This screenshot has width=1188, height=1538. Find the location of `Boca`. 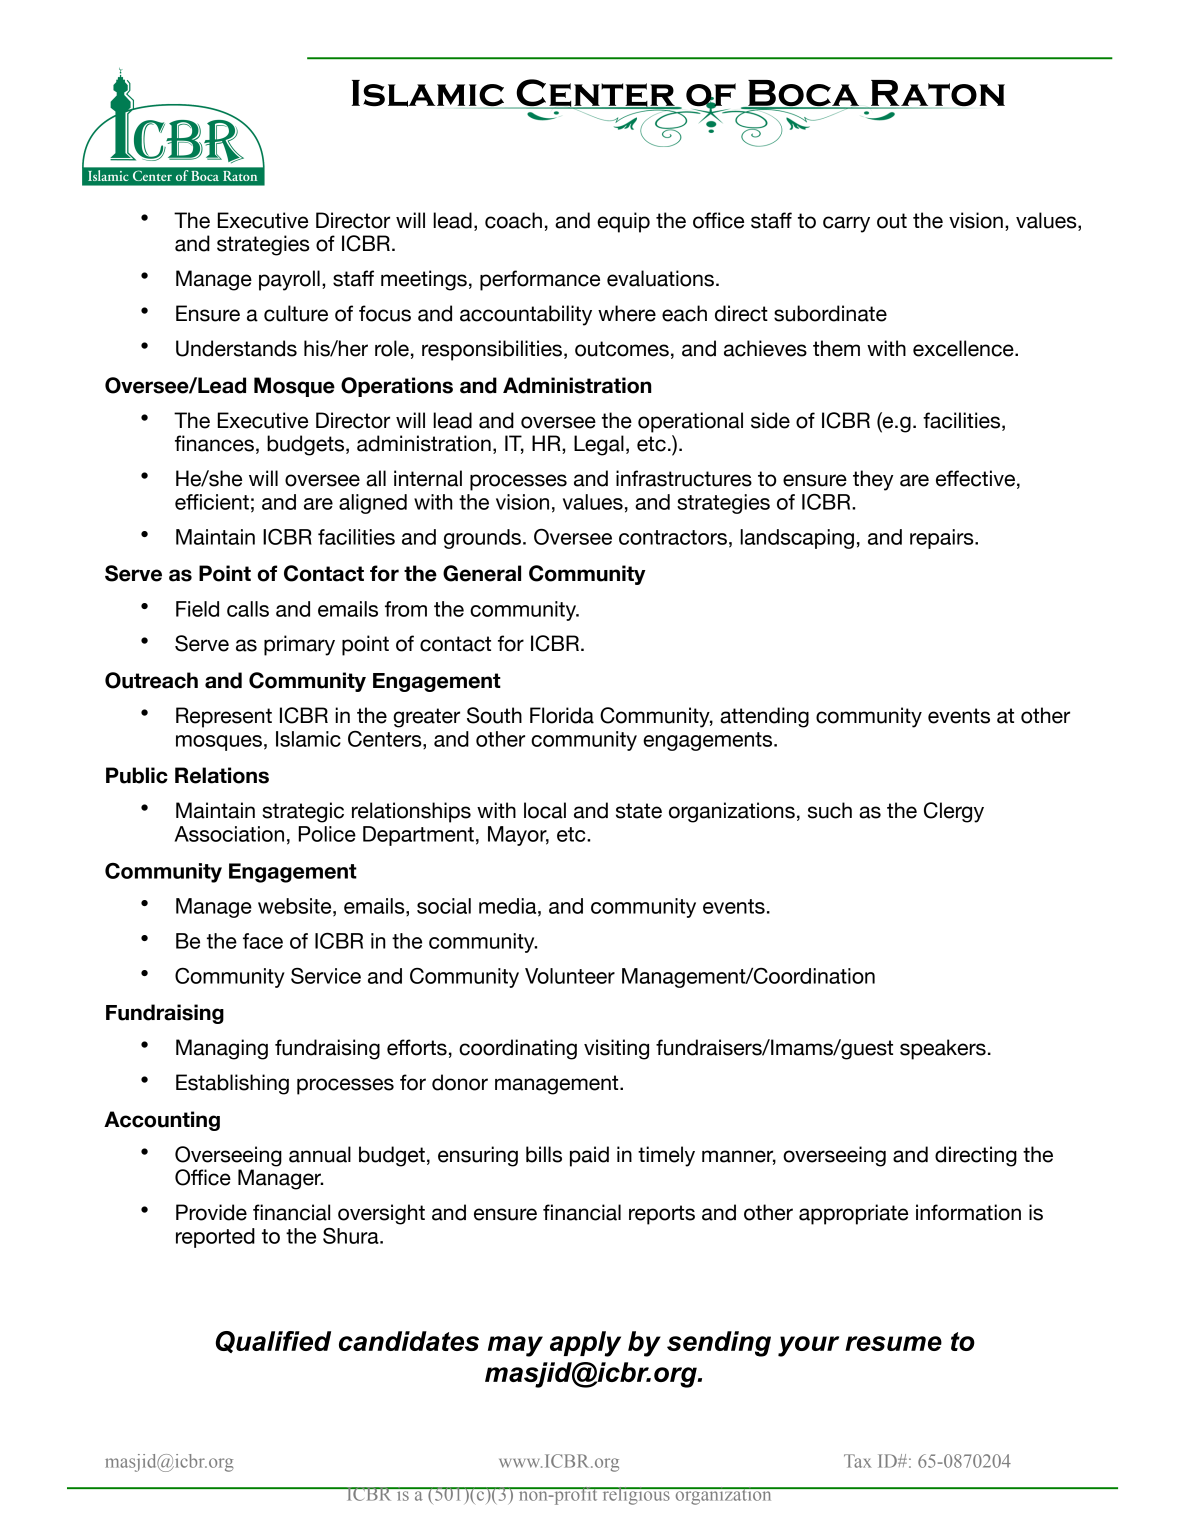

Boca is located at coordinates (804, 94).
